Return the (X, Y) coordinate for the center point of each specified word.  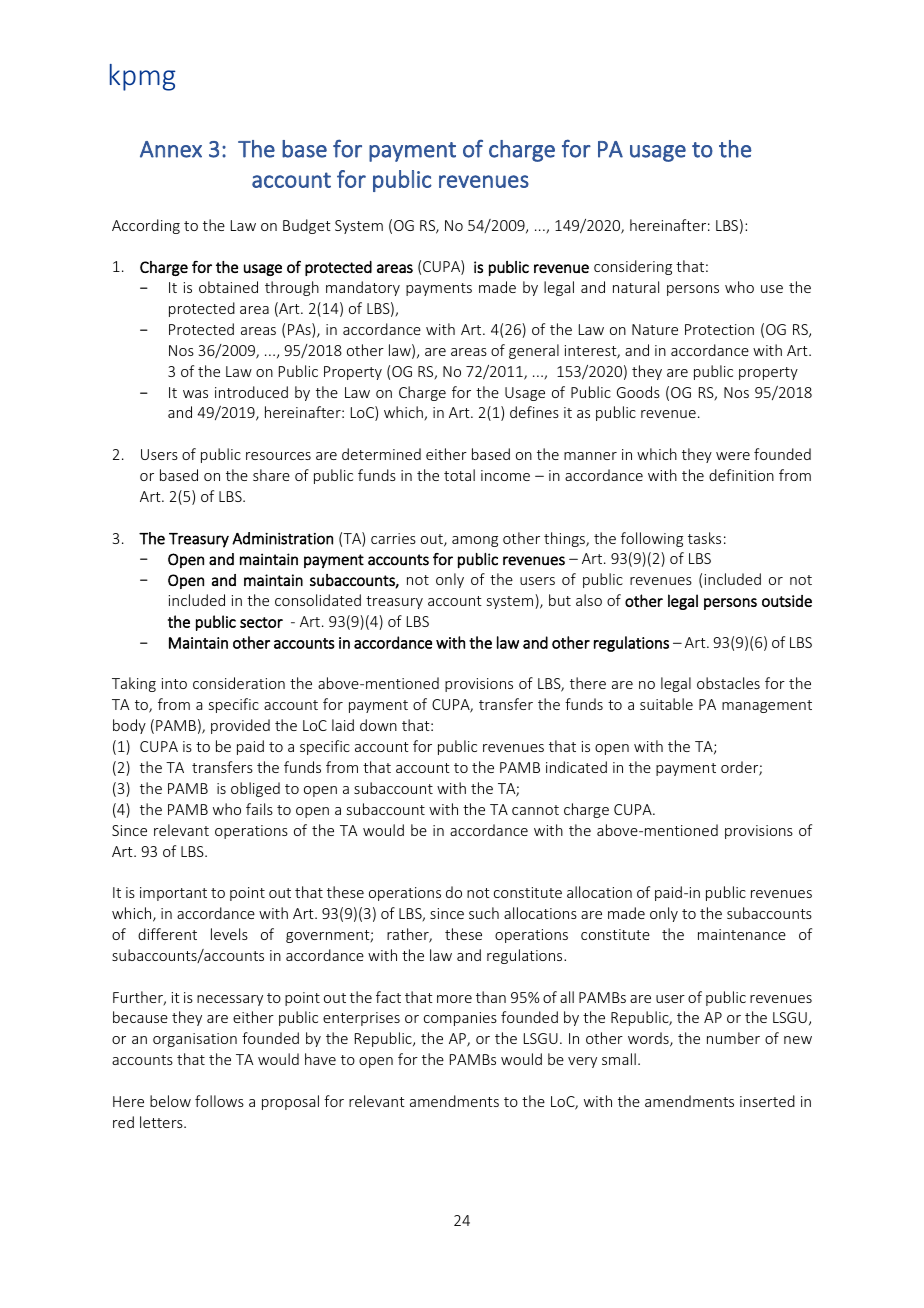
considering (633, 267)
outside (787, 601)
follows (219, 1101)
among (475, 541)
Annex (171, 149)
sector (261, 622)
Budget (307, 226)
